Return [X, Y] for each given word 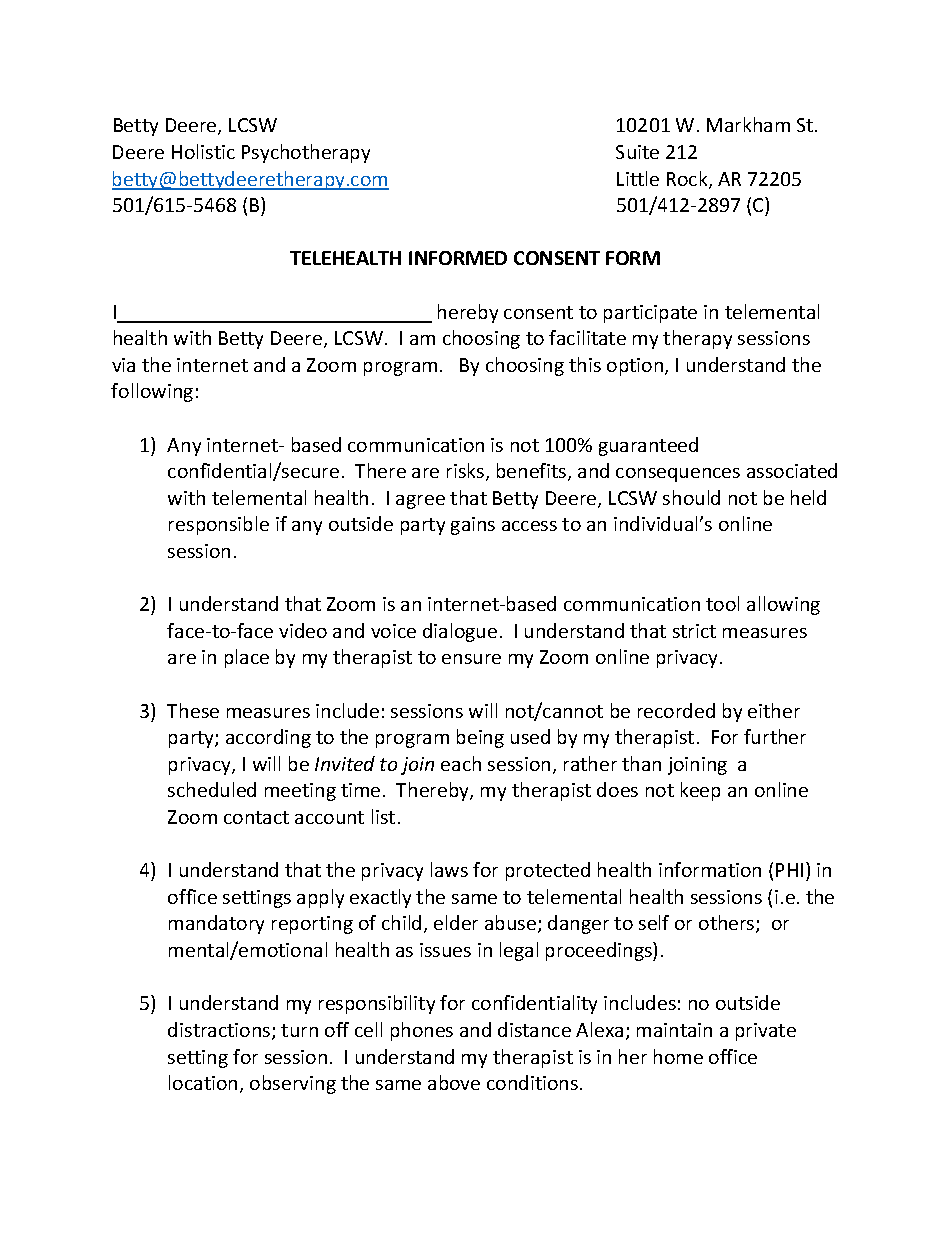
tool [722, 603]
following [152, 392]
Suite [637, 152]
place [247, 658]
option [635, 367]
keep [700, 791]
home [678, 1056]
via [123, 365]
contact [256, 817]
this [585, 364]
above [454, 1082]
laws [449, 869]
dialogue [460, 632]
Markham [748, 124]
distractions [220, 1031]
